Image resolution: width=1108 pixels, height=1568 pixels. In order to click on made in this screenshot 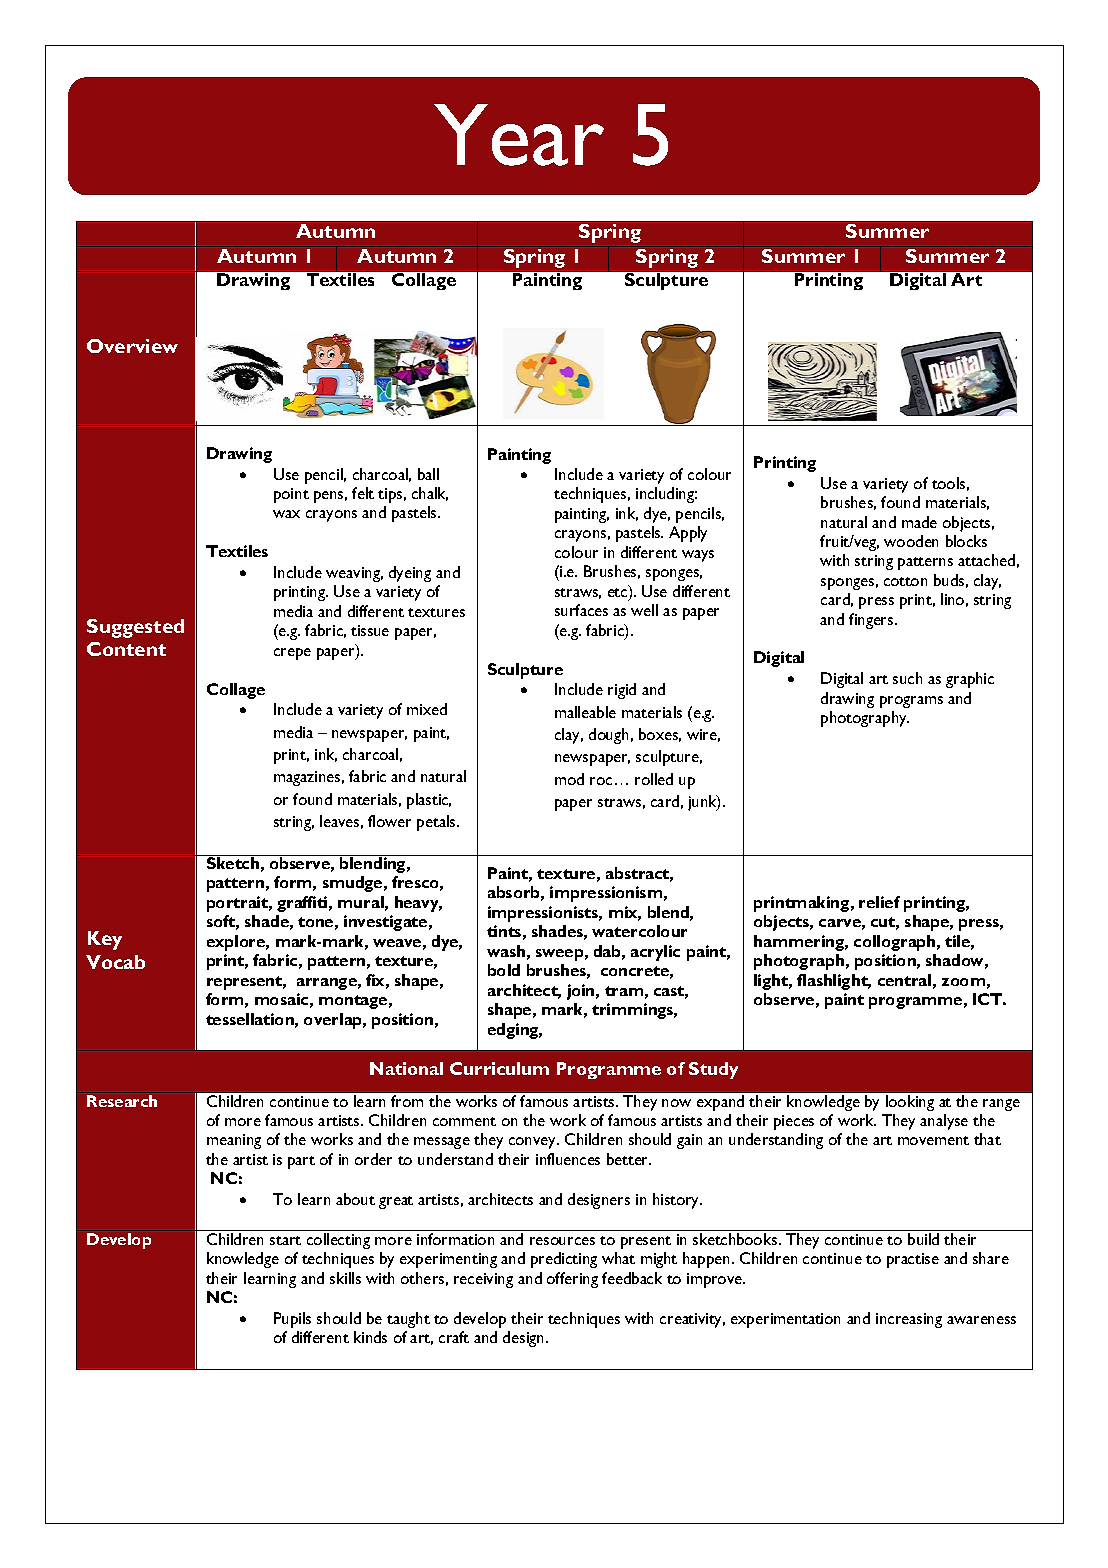, I will do `click(919, 522)`.
